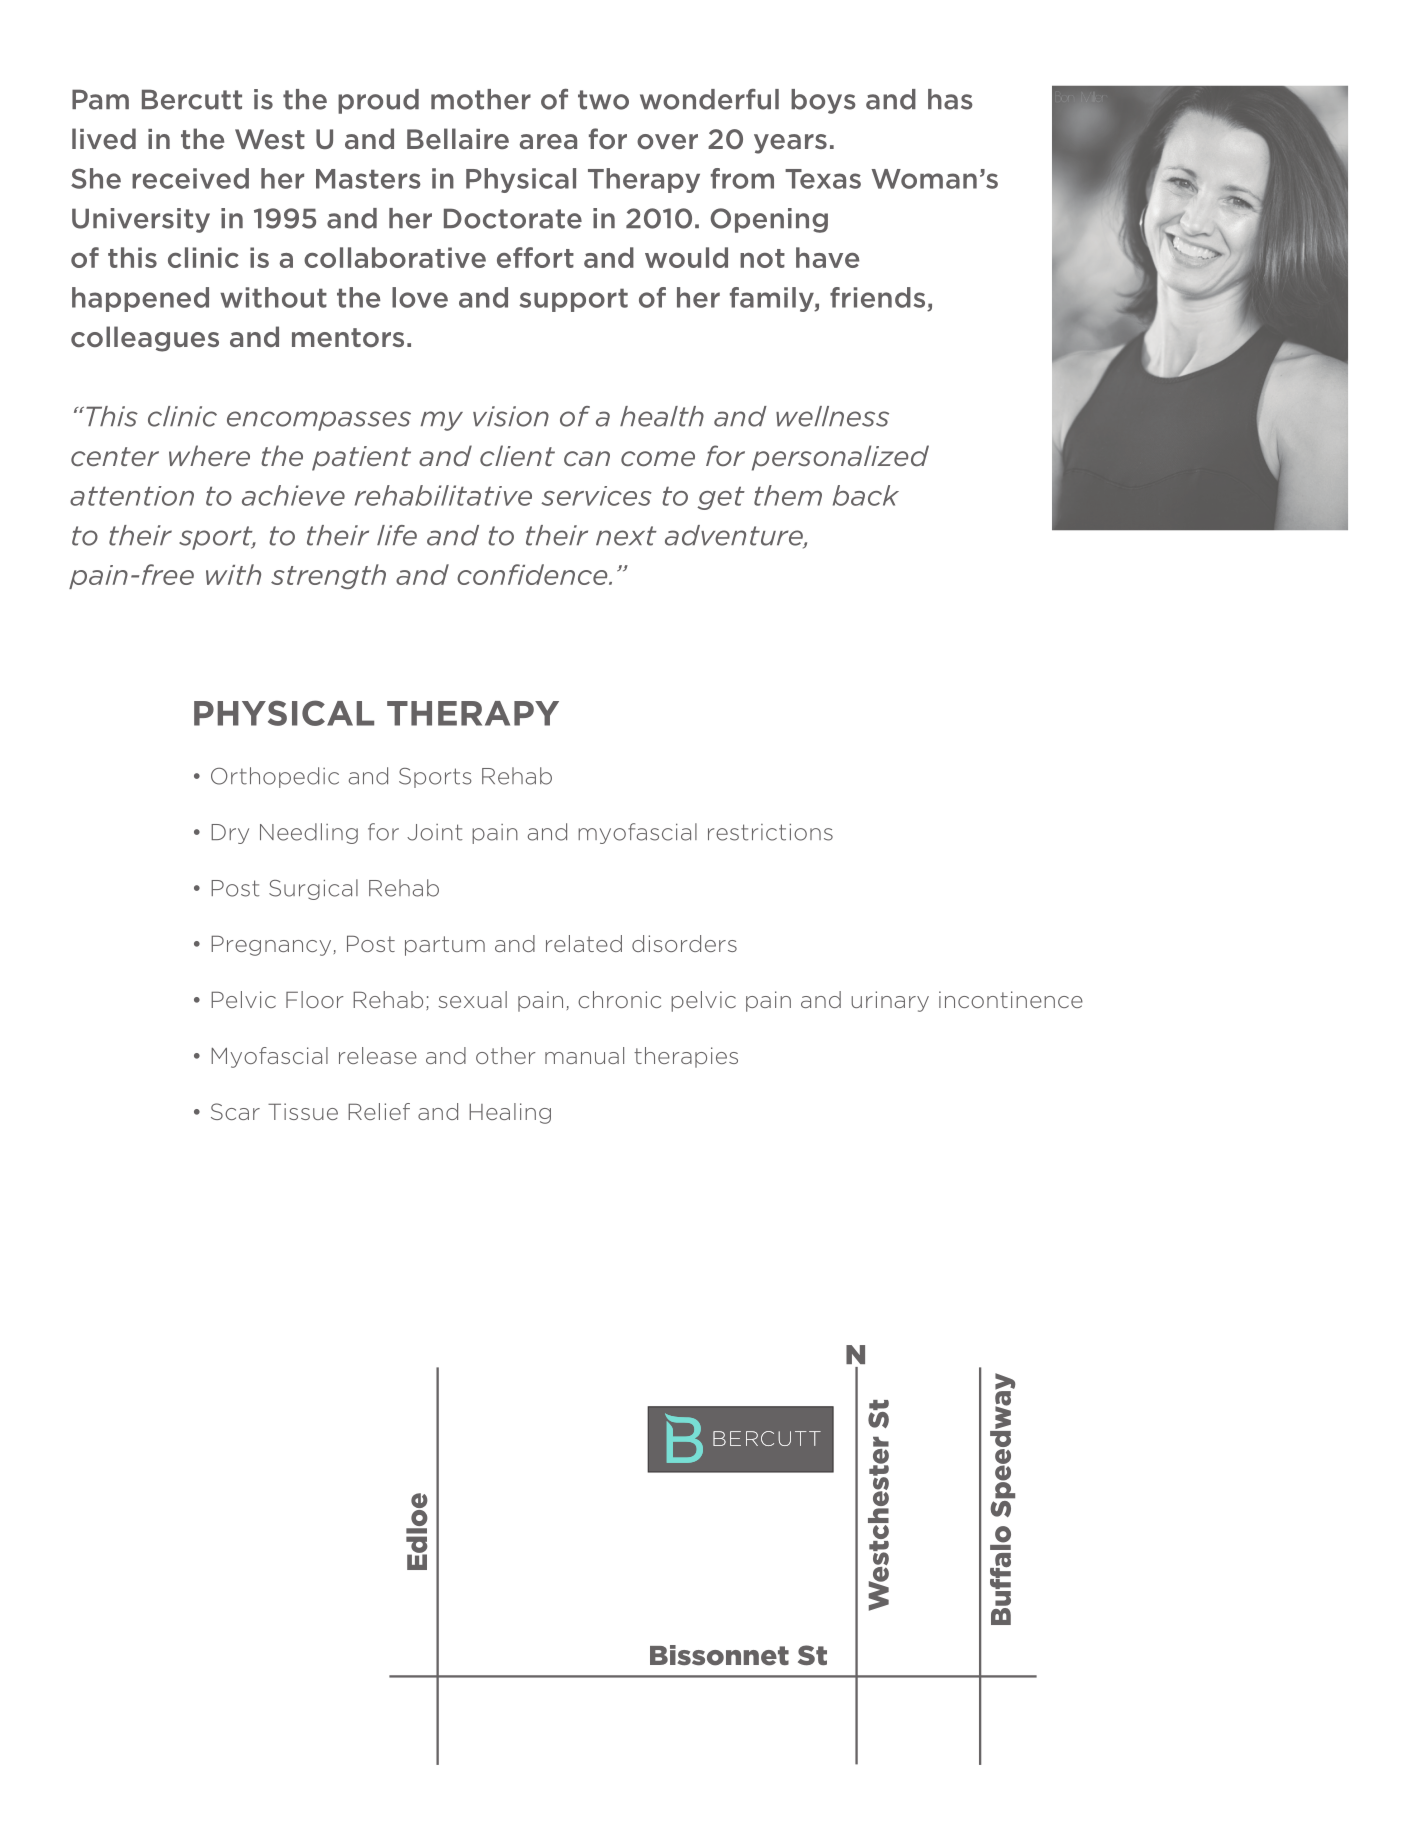  What do you see at coordinates (866, 495) in the screenshot?
I see `back` at bounding box center [866, 495].
